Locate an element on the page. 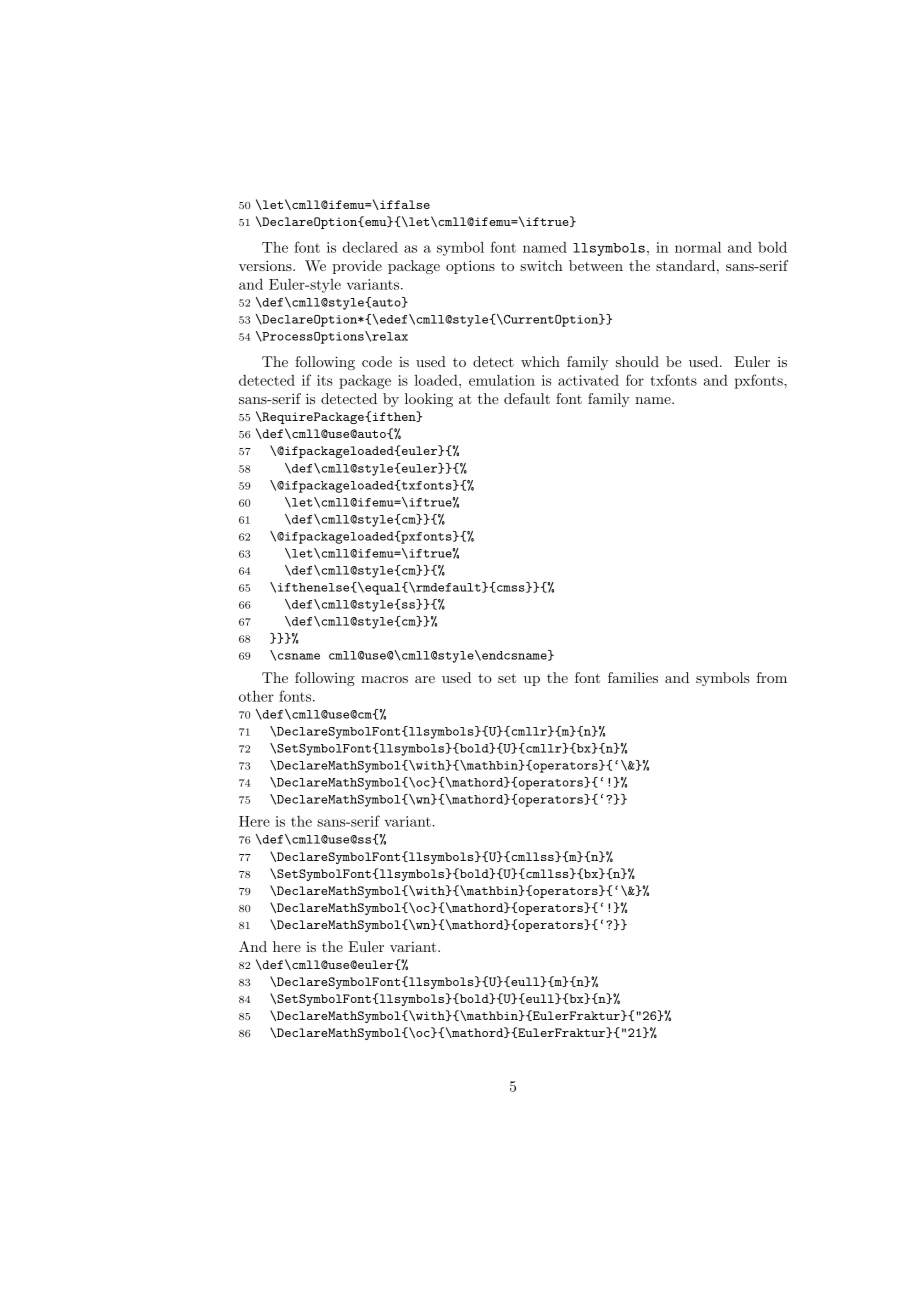  standard is located at coordinates (685, 265).
